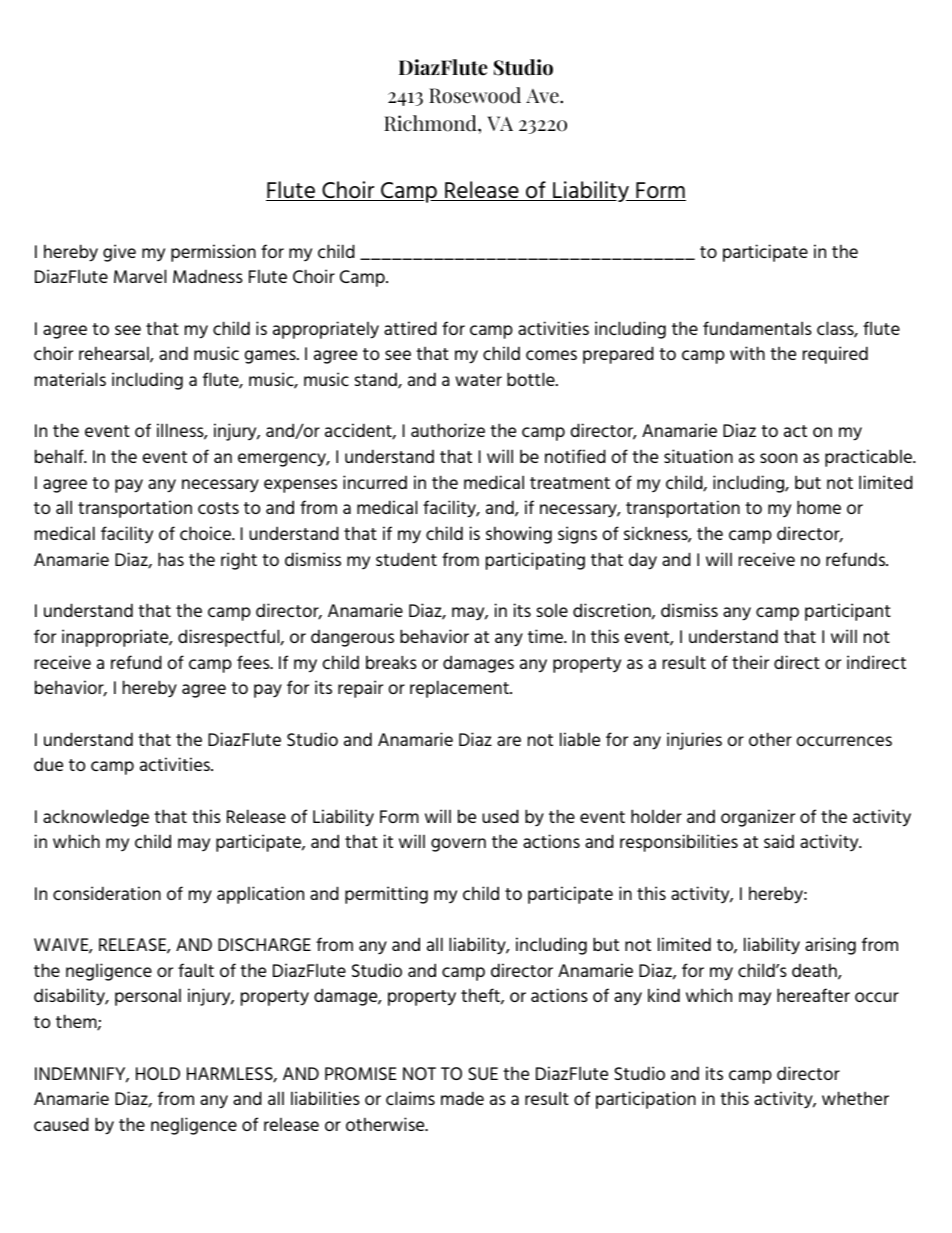 This image has width=952, height=1233. Describe the element at coordinates (779, 841) in the image. I see `said` at that location.
